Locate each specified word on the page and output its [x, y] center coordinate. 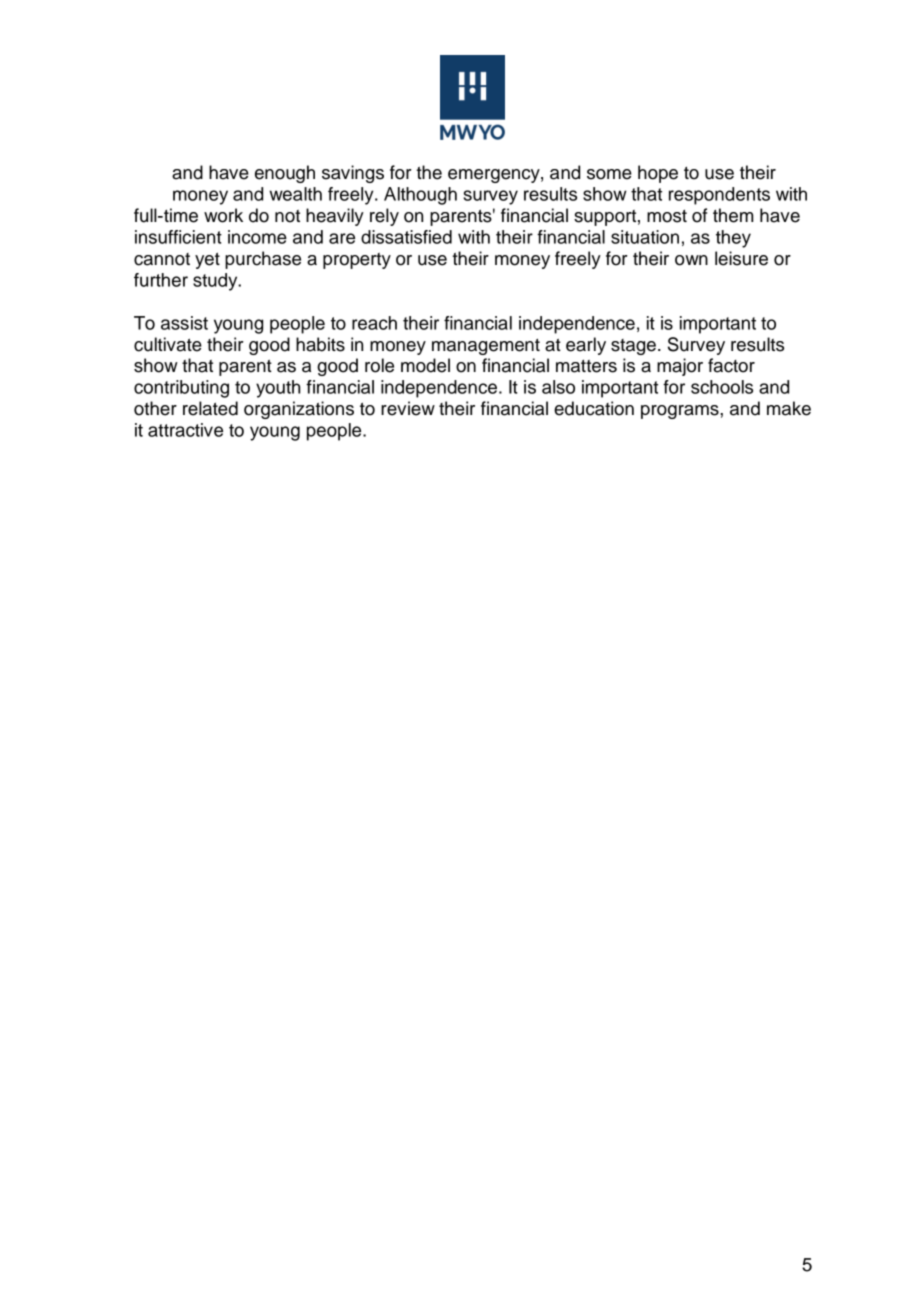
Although [420, 196]
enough [285, 174]
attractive [185, 430]
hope [658, 174]
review [408, 408]
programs [681, 412]
